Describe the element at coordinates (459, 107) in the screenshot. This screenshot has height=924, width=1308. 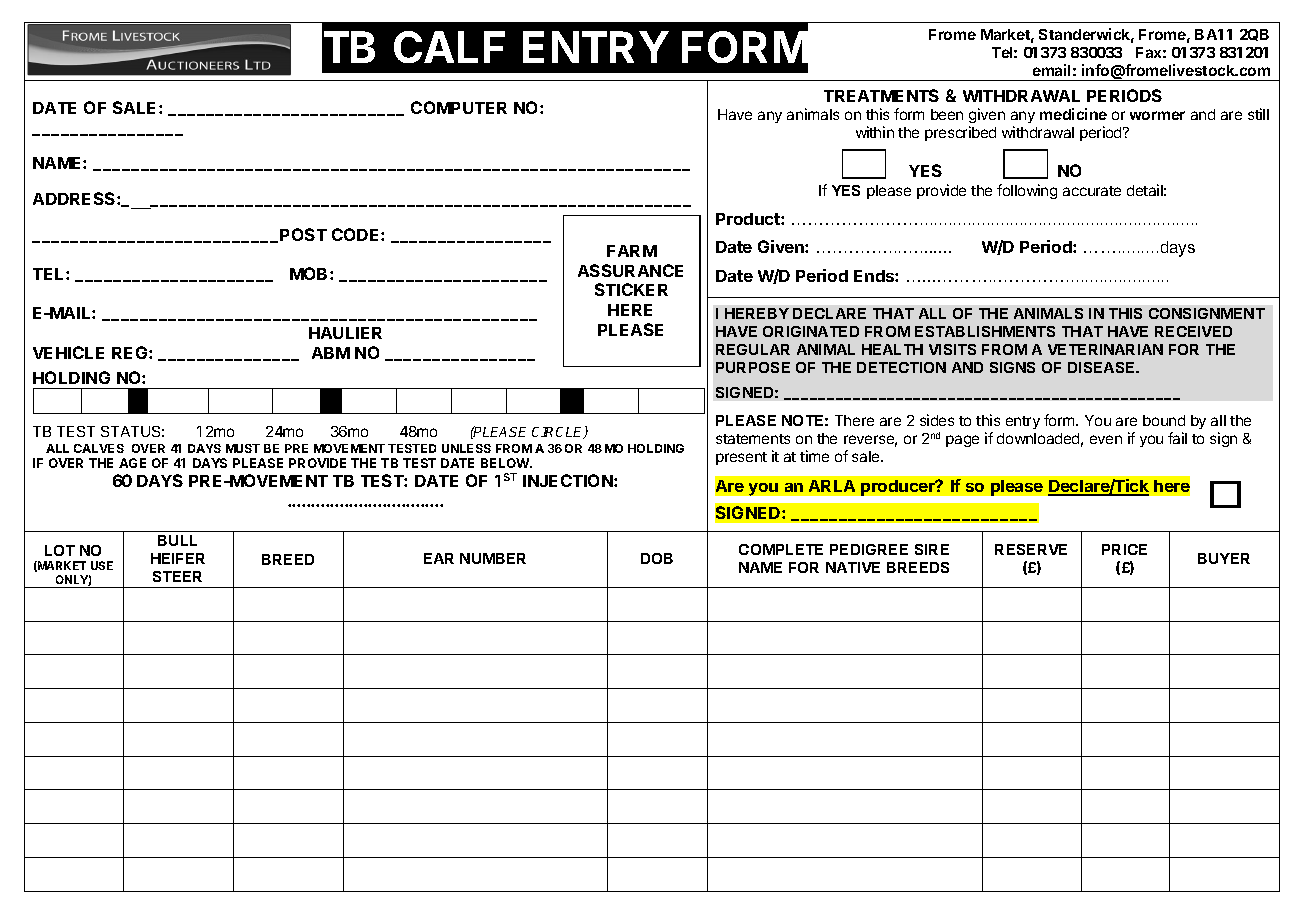
I see `COMPUTER` at that location.
